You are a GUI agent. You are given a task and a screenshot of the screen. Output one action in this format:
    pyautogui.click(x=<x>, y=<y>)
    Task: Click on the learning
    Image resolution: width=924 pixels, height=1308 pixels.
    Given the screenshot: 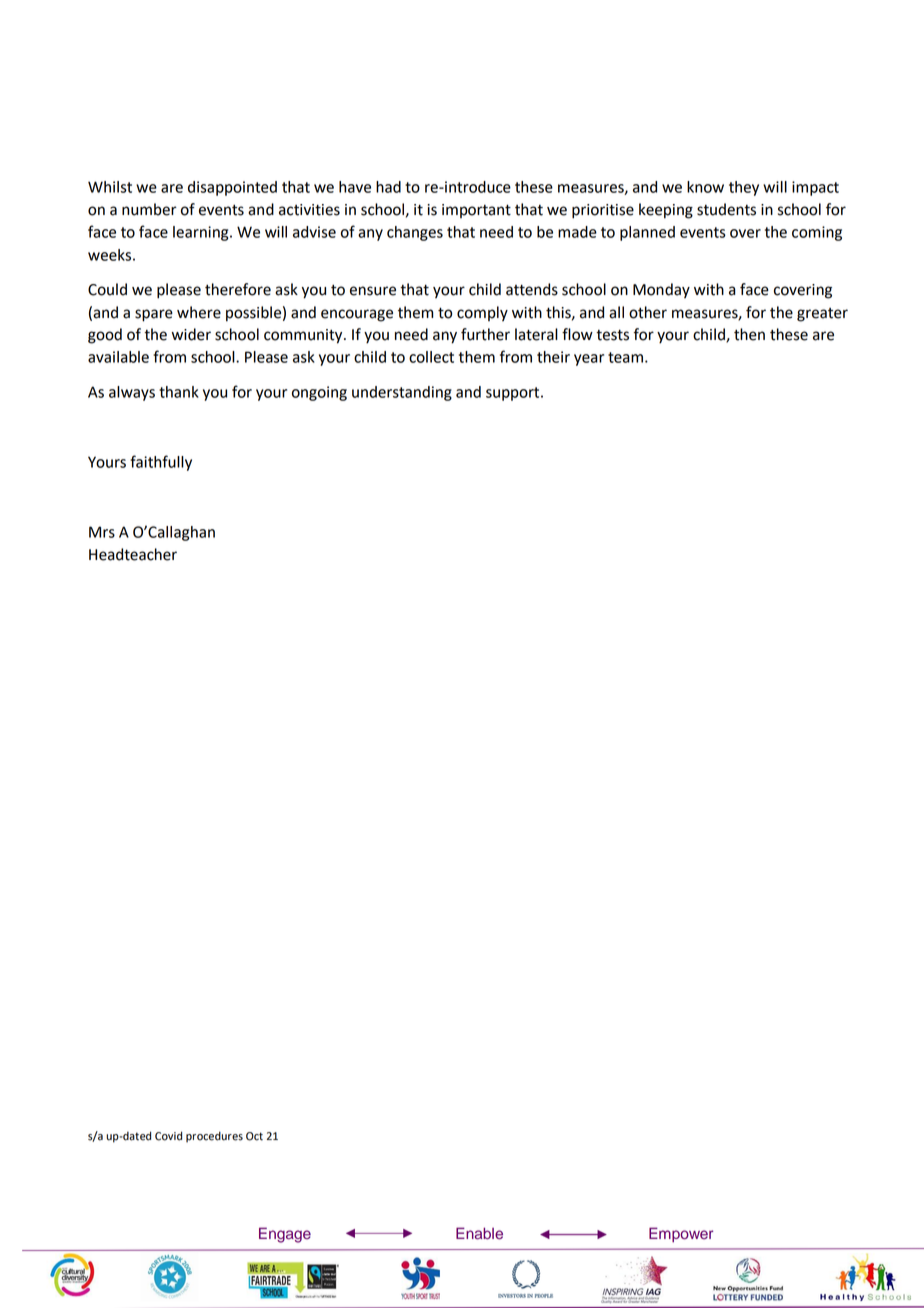 What is the action you would take?
    pyautogui.click(x=202, y=233)
